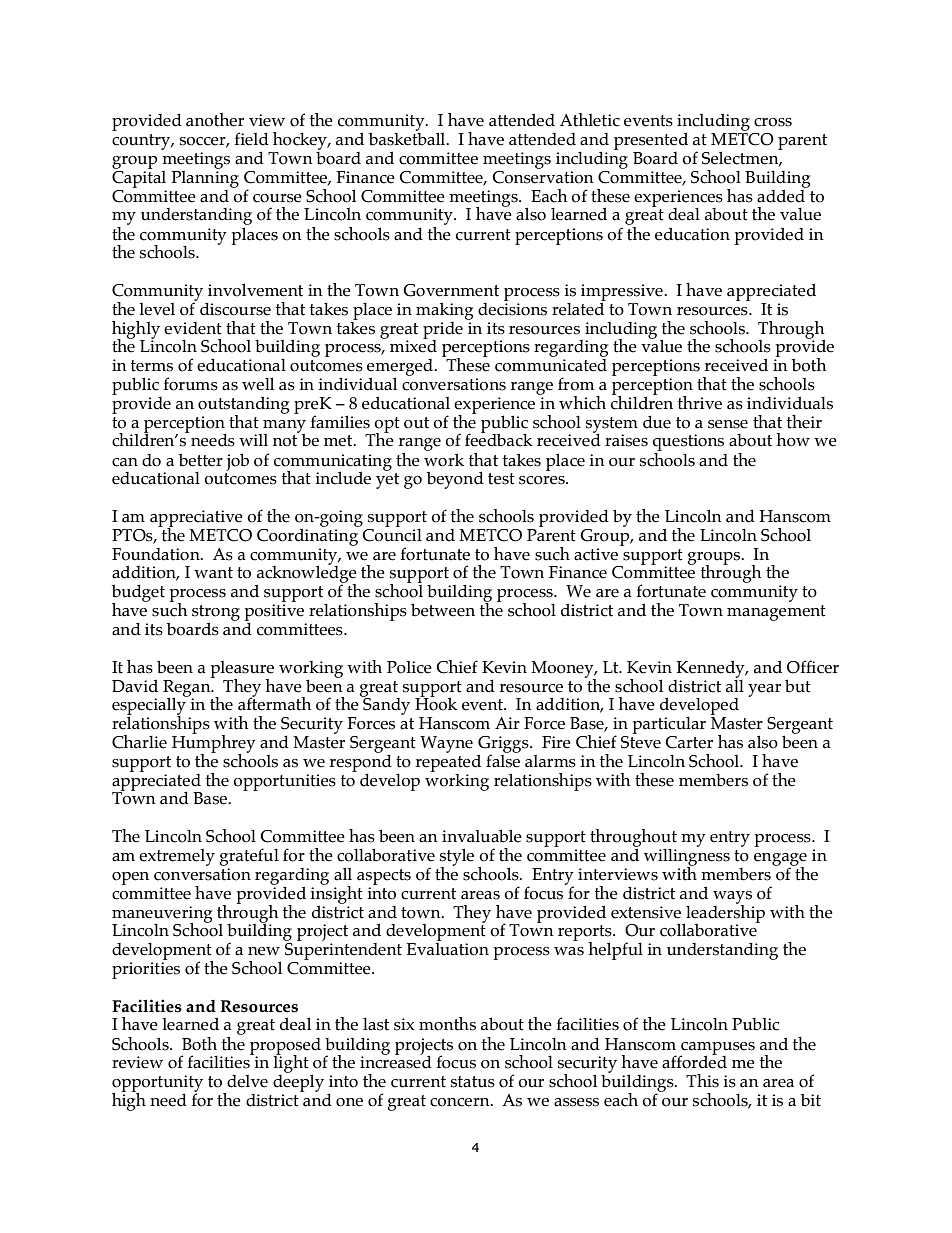 The image size is (952, 1233). I want to click on cross, so click(773, 122).
